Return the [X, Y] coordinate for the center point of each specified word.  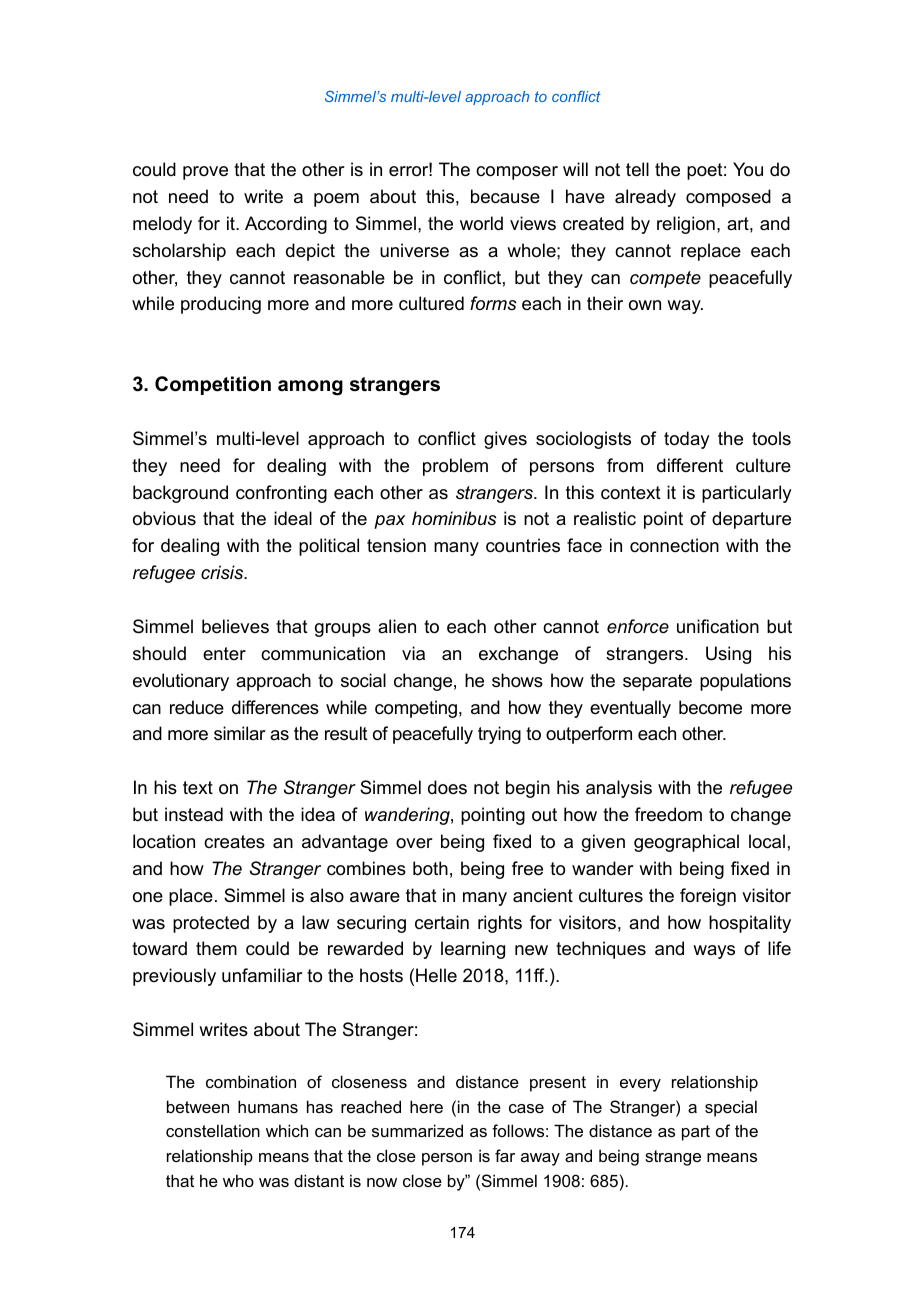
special [731, 1108]
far [505, 1155]
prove [205, 173]
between [198, 1106]
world [481, 223]
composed [728, 198]
